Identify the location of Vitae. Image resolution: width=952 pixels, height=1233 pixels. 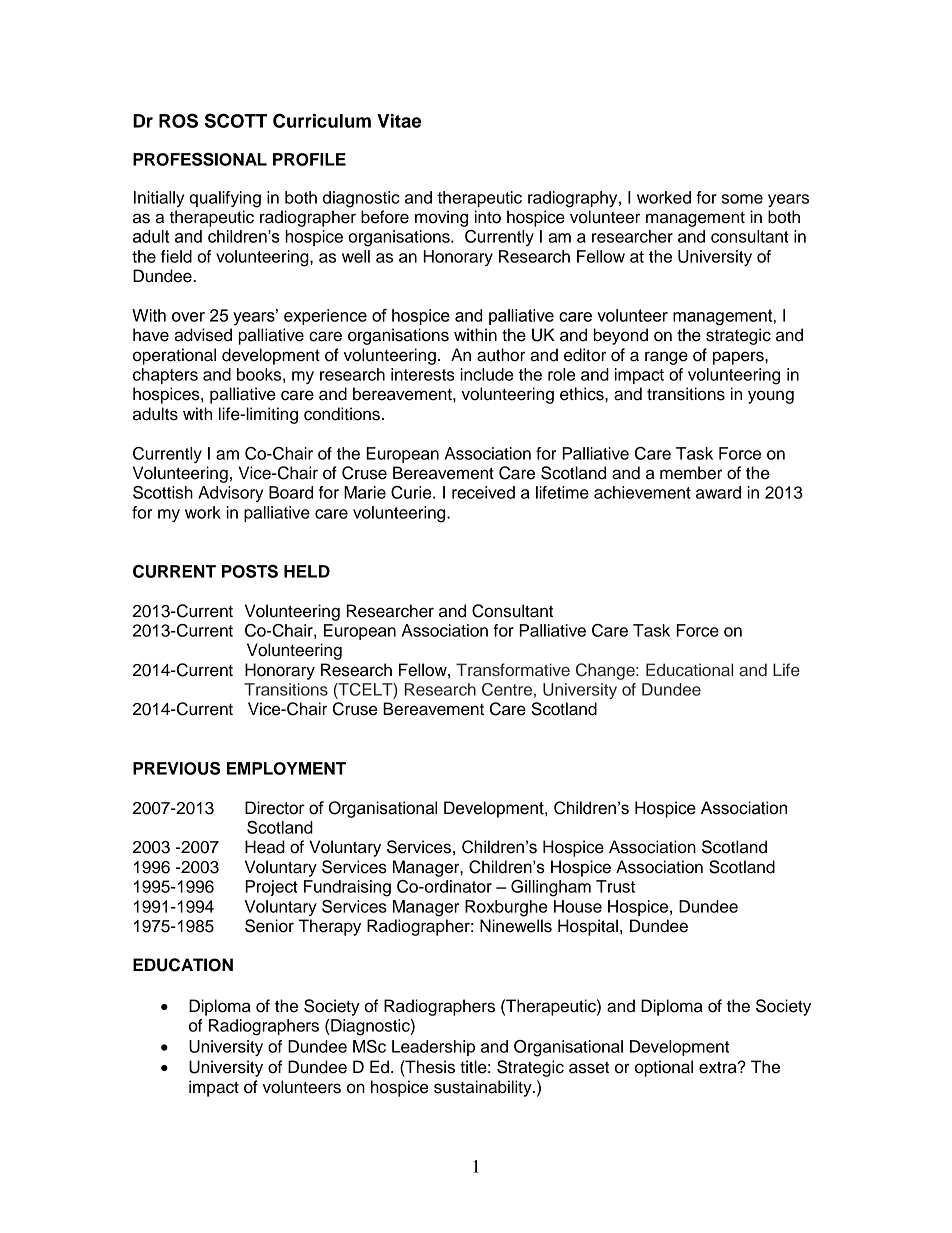
(399, 121).
